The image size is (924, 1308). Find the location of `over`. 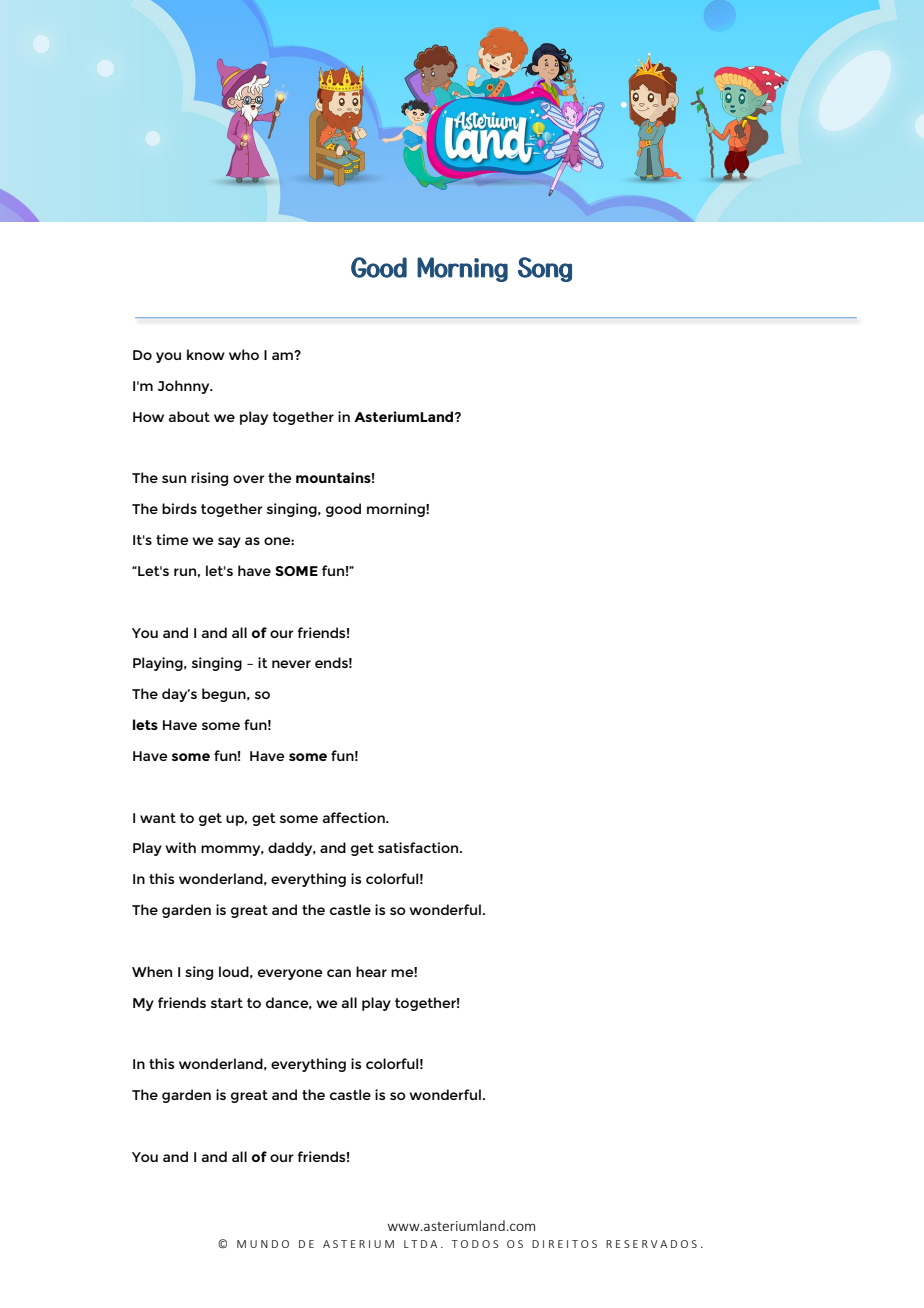

over is located at coordinates (249, 479).
